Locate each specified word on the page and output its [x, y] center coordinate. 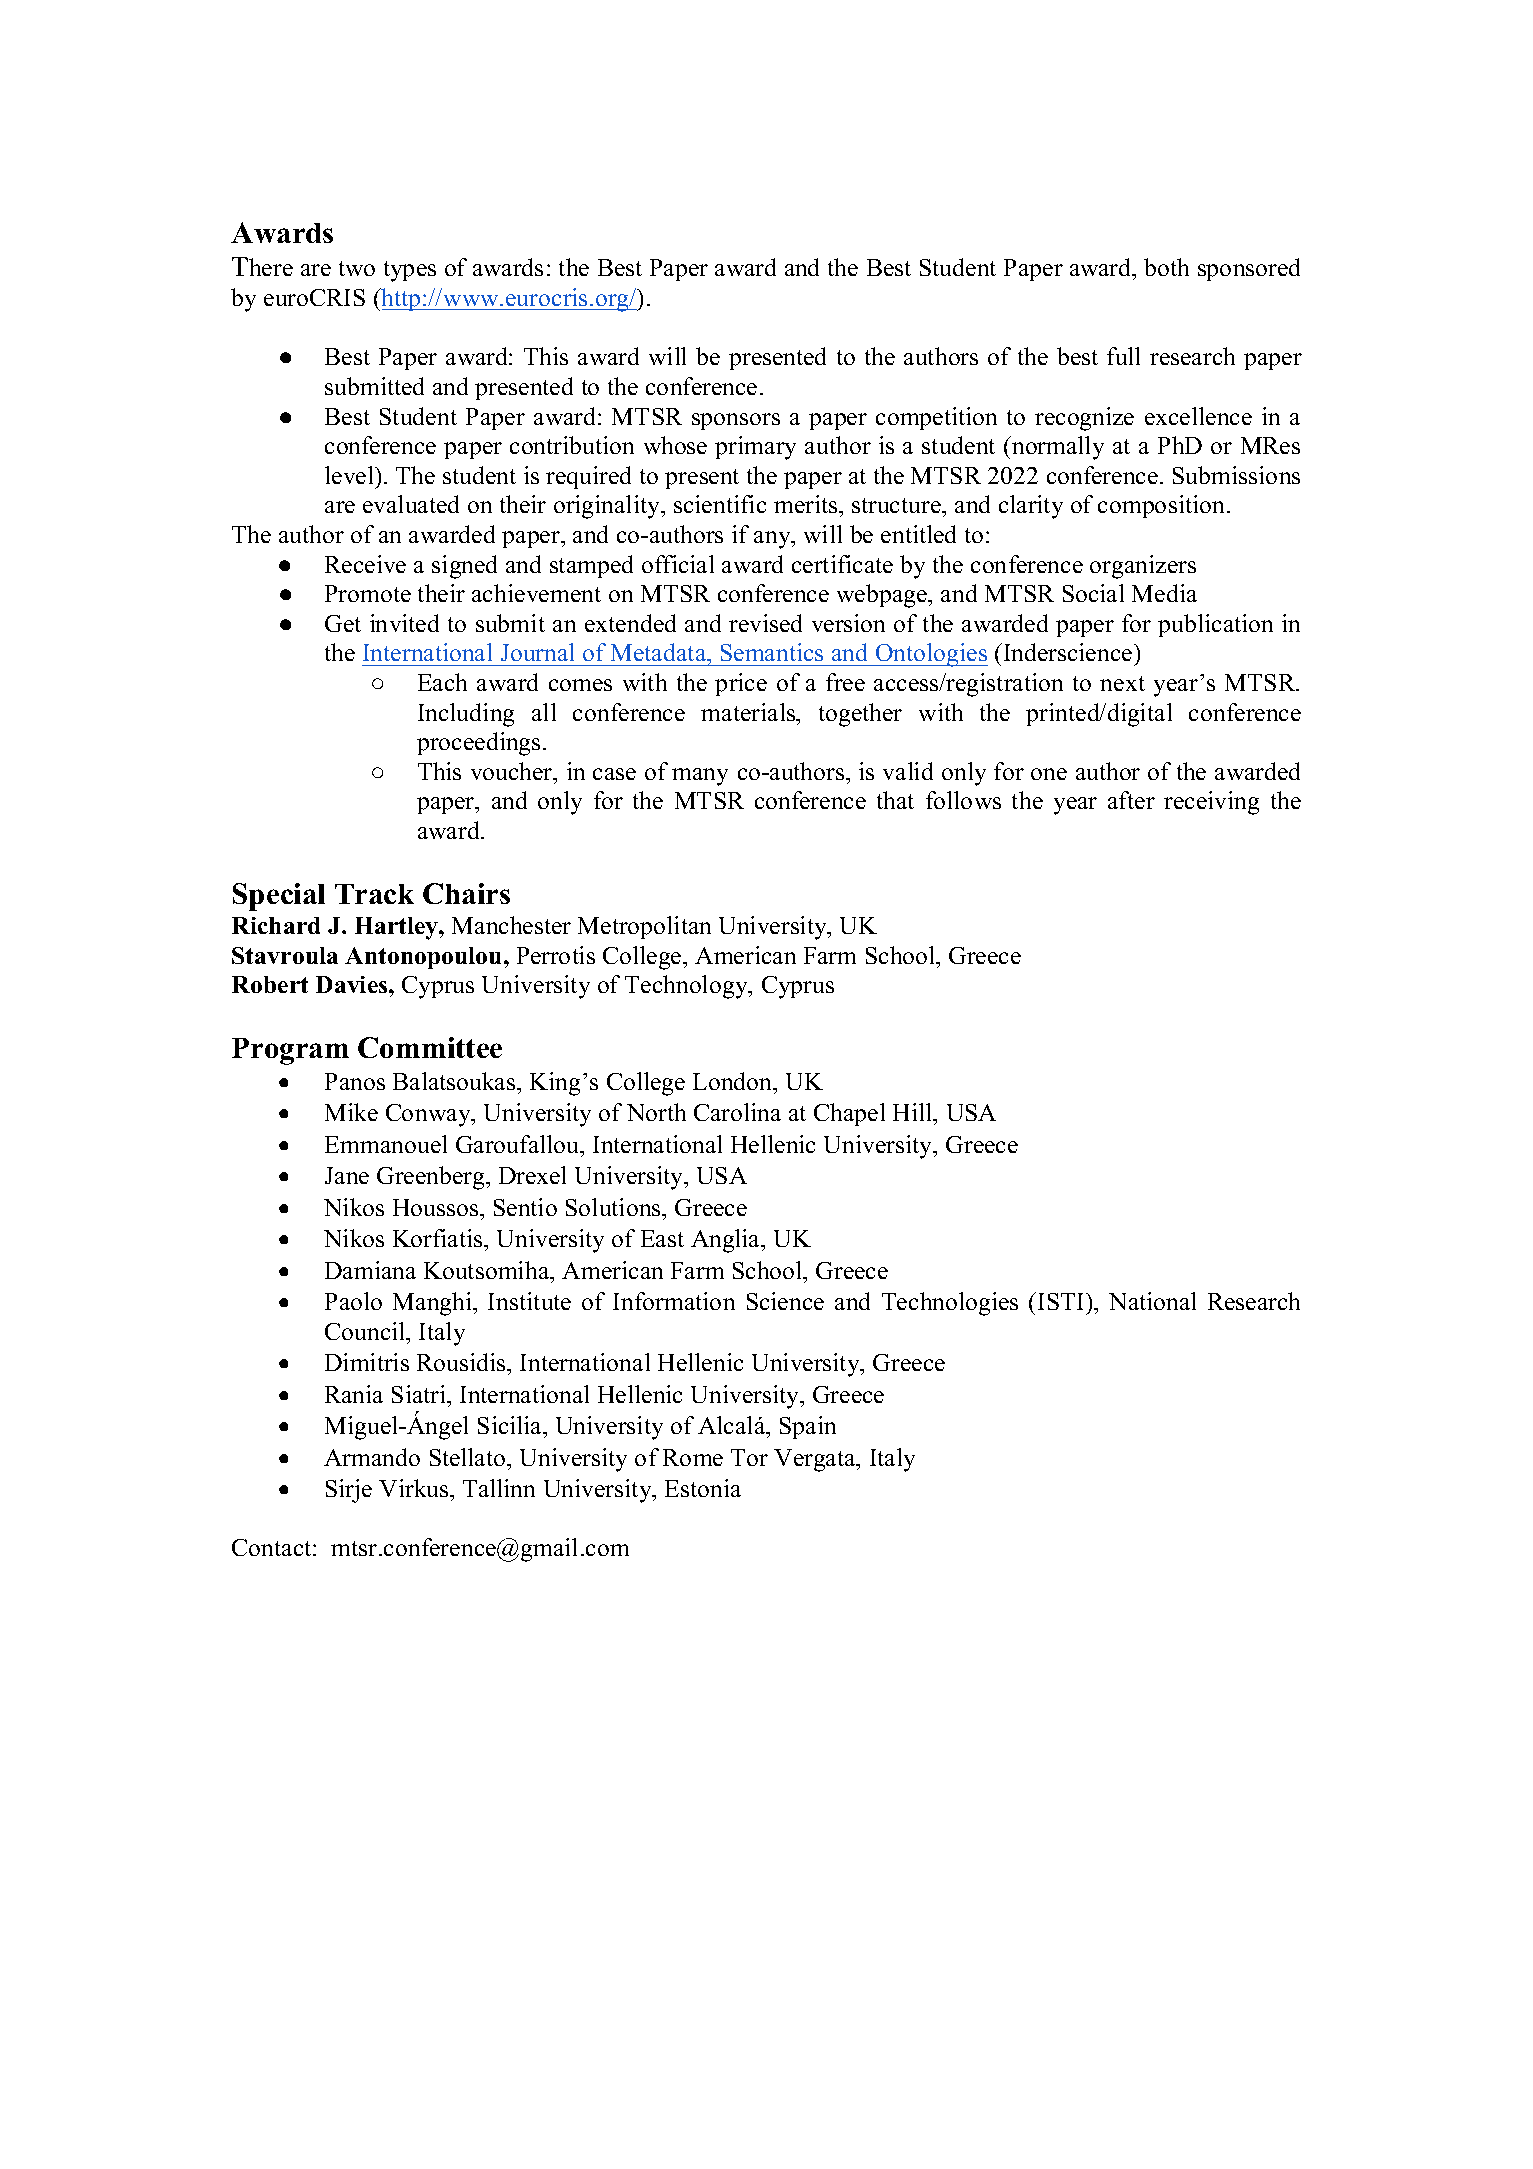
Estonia [703, 1488]
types [410, 271]
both [1166, 267]
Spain [808, 1427]
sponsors [736, 421]
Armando [372, 1457]
